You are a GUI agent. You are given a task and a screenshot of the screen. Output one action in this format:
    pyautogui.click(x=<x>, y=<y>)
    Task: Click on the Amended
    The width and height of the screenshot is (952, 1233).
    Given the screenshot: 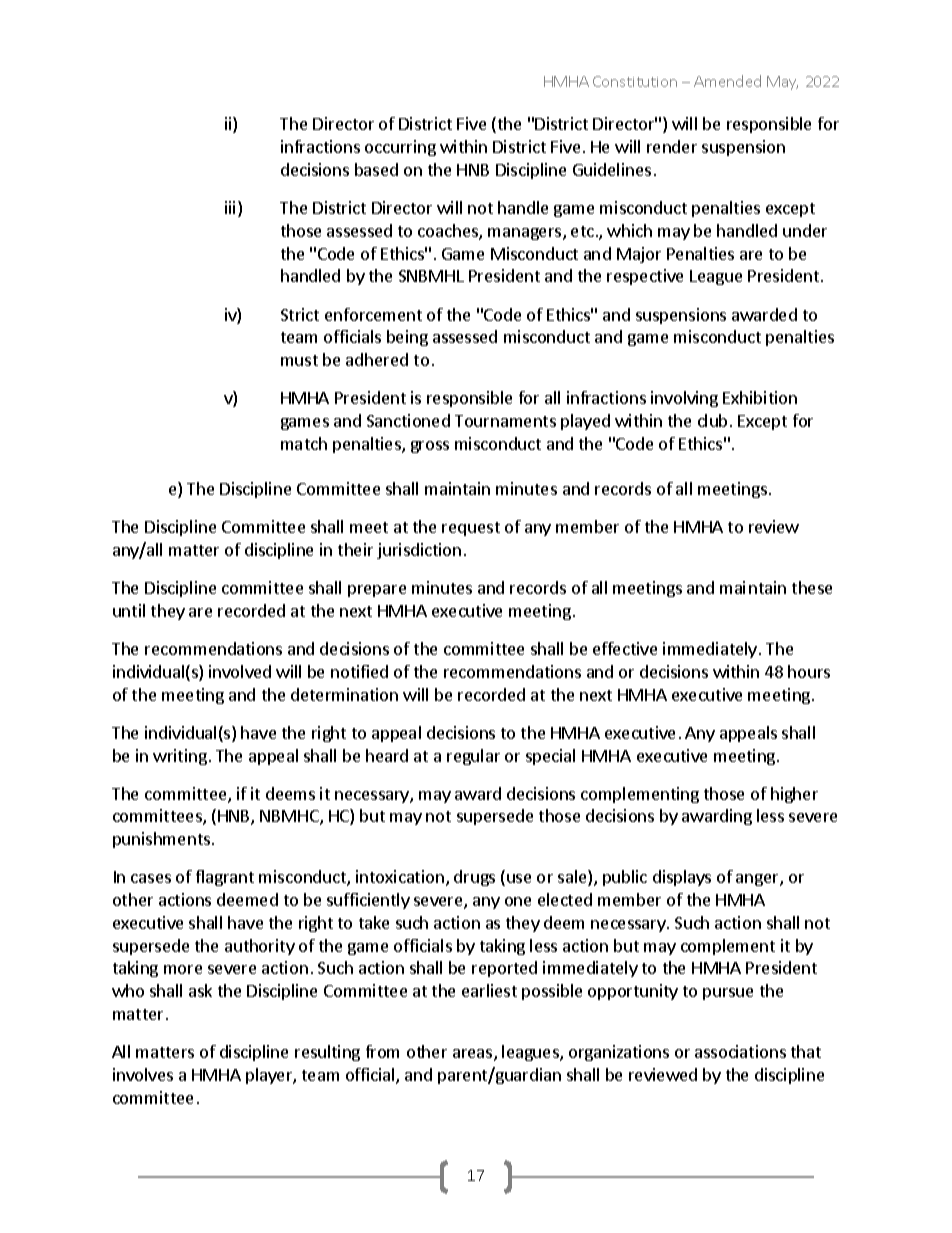 What is the action you would take?
    pyautogui.click(x=727, y=81)
